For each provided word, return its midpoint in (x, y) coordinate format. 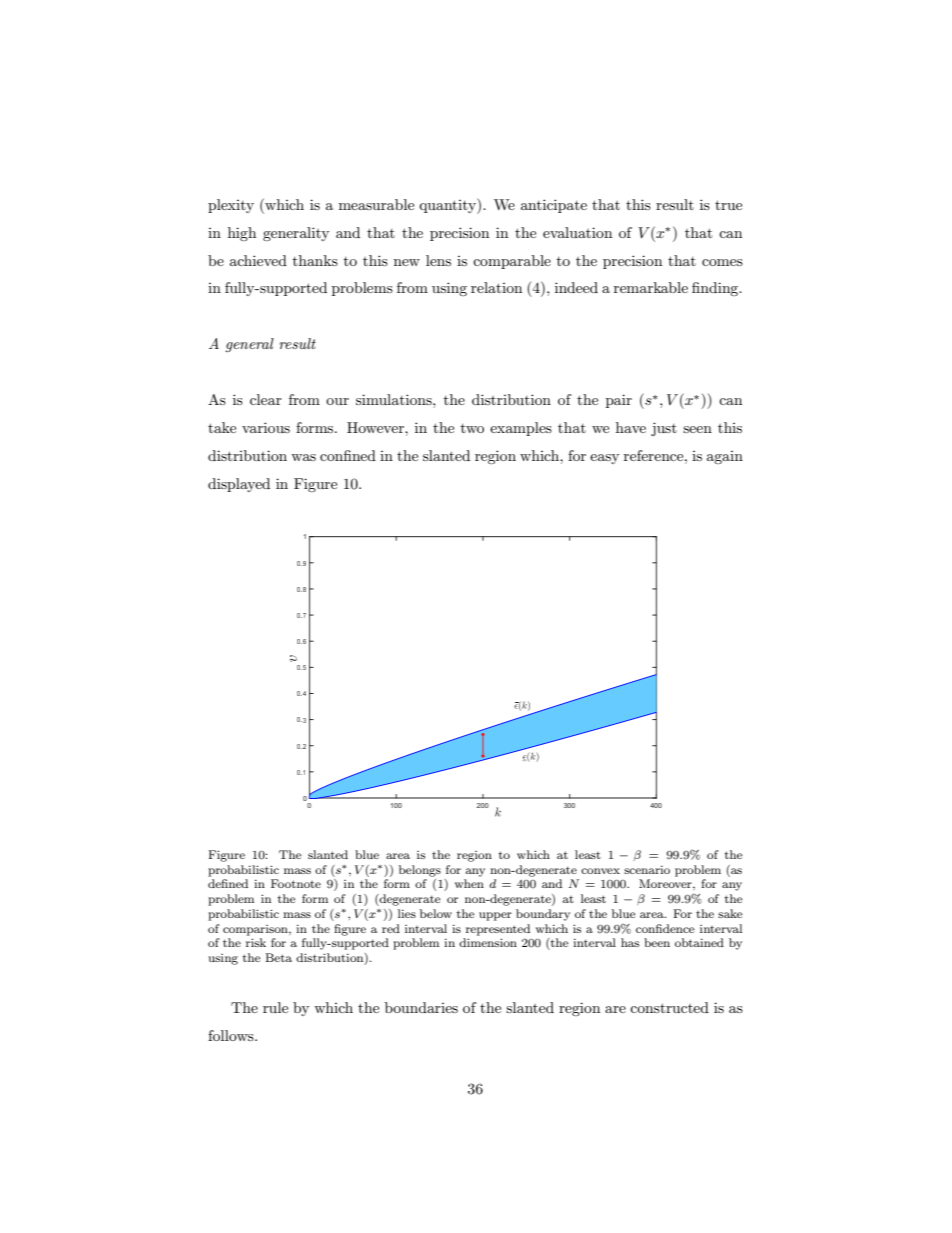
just (664, 429)
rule (275, 1007)
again (725, 457)
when (469, 883)
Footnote (296, 883)
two (472, 428)
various (266, 427)
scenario (647, 869)
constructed (669, 1007)
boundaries (421, 1007)
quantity (448, 206)
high (242, 234)
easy (604, 459)
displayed (239, 485)
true (728, 205)
